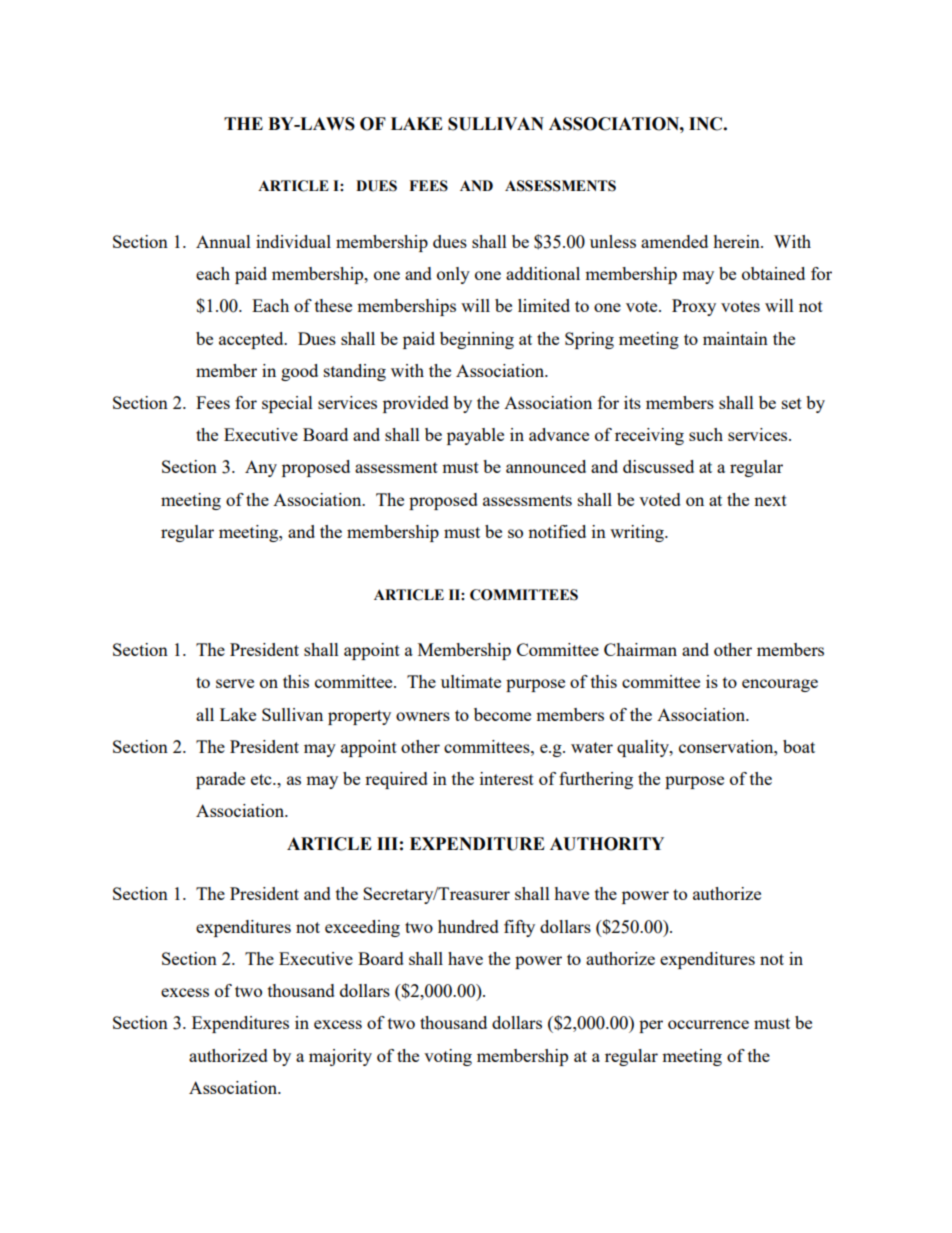 The height and width of the page is (1233, 952). I want to click on majority, so click(340, 1057).
